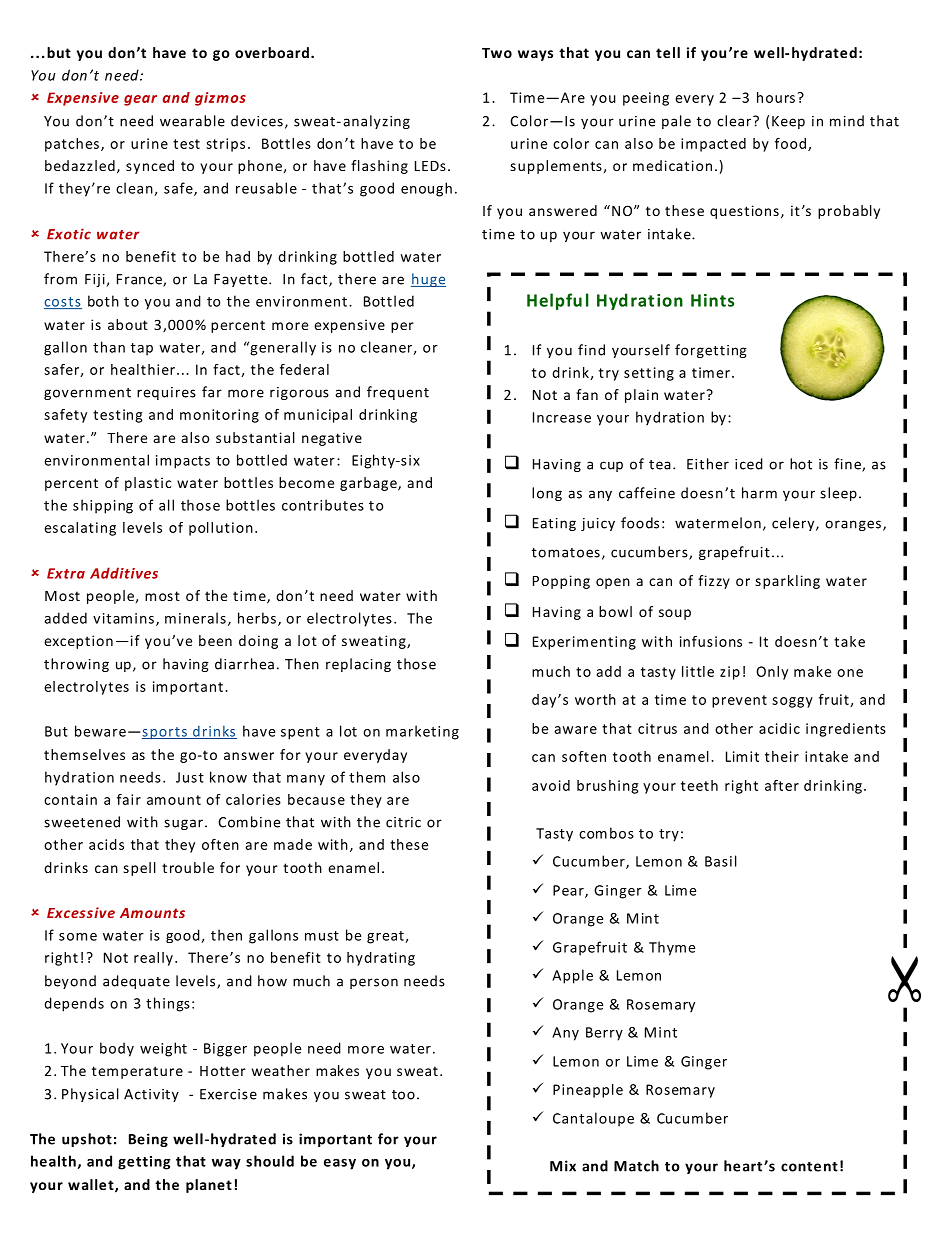 The height and width of the screenshot is (1233, 952). Describe the element at coordinates (563, 1166) in the screenshot. I see `Mix` at that location.
